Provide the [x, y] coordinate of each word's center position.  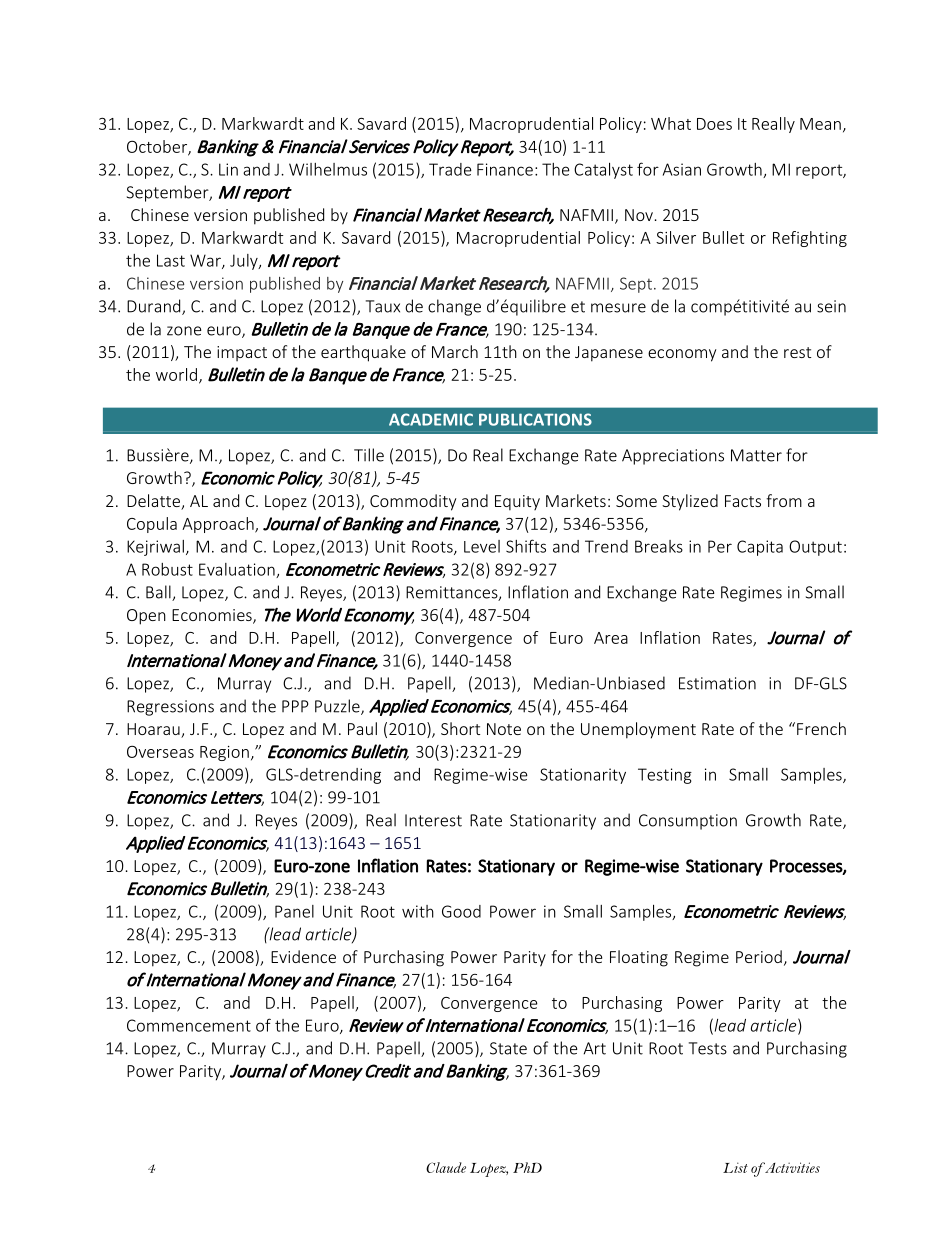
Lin [228, 169]
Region [224, 753]
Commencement [189, 1025]
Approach [219, 525]
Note [504, 729]
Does [714, 124]
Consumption [688, 822]
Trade [450, 169]
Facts [743, 501]
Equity [517, 503]
